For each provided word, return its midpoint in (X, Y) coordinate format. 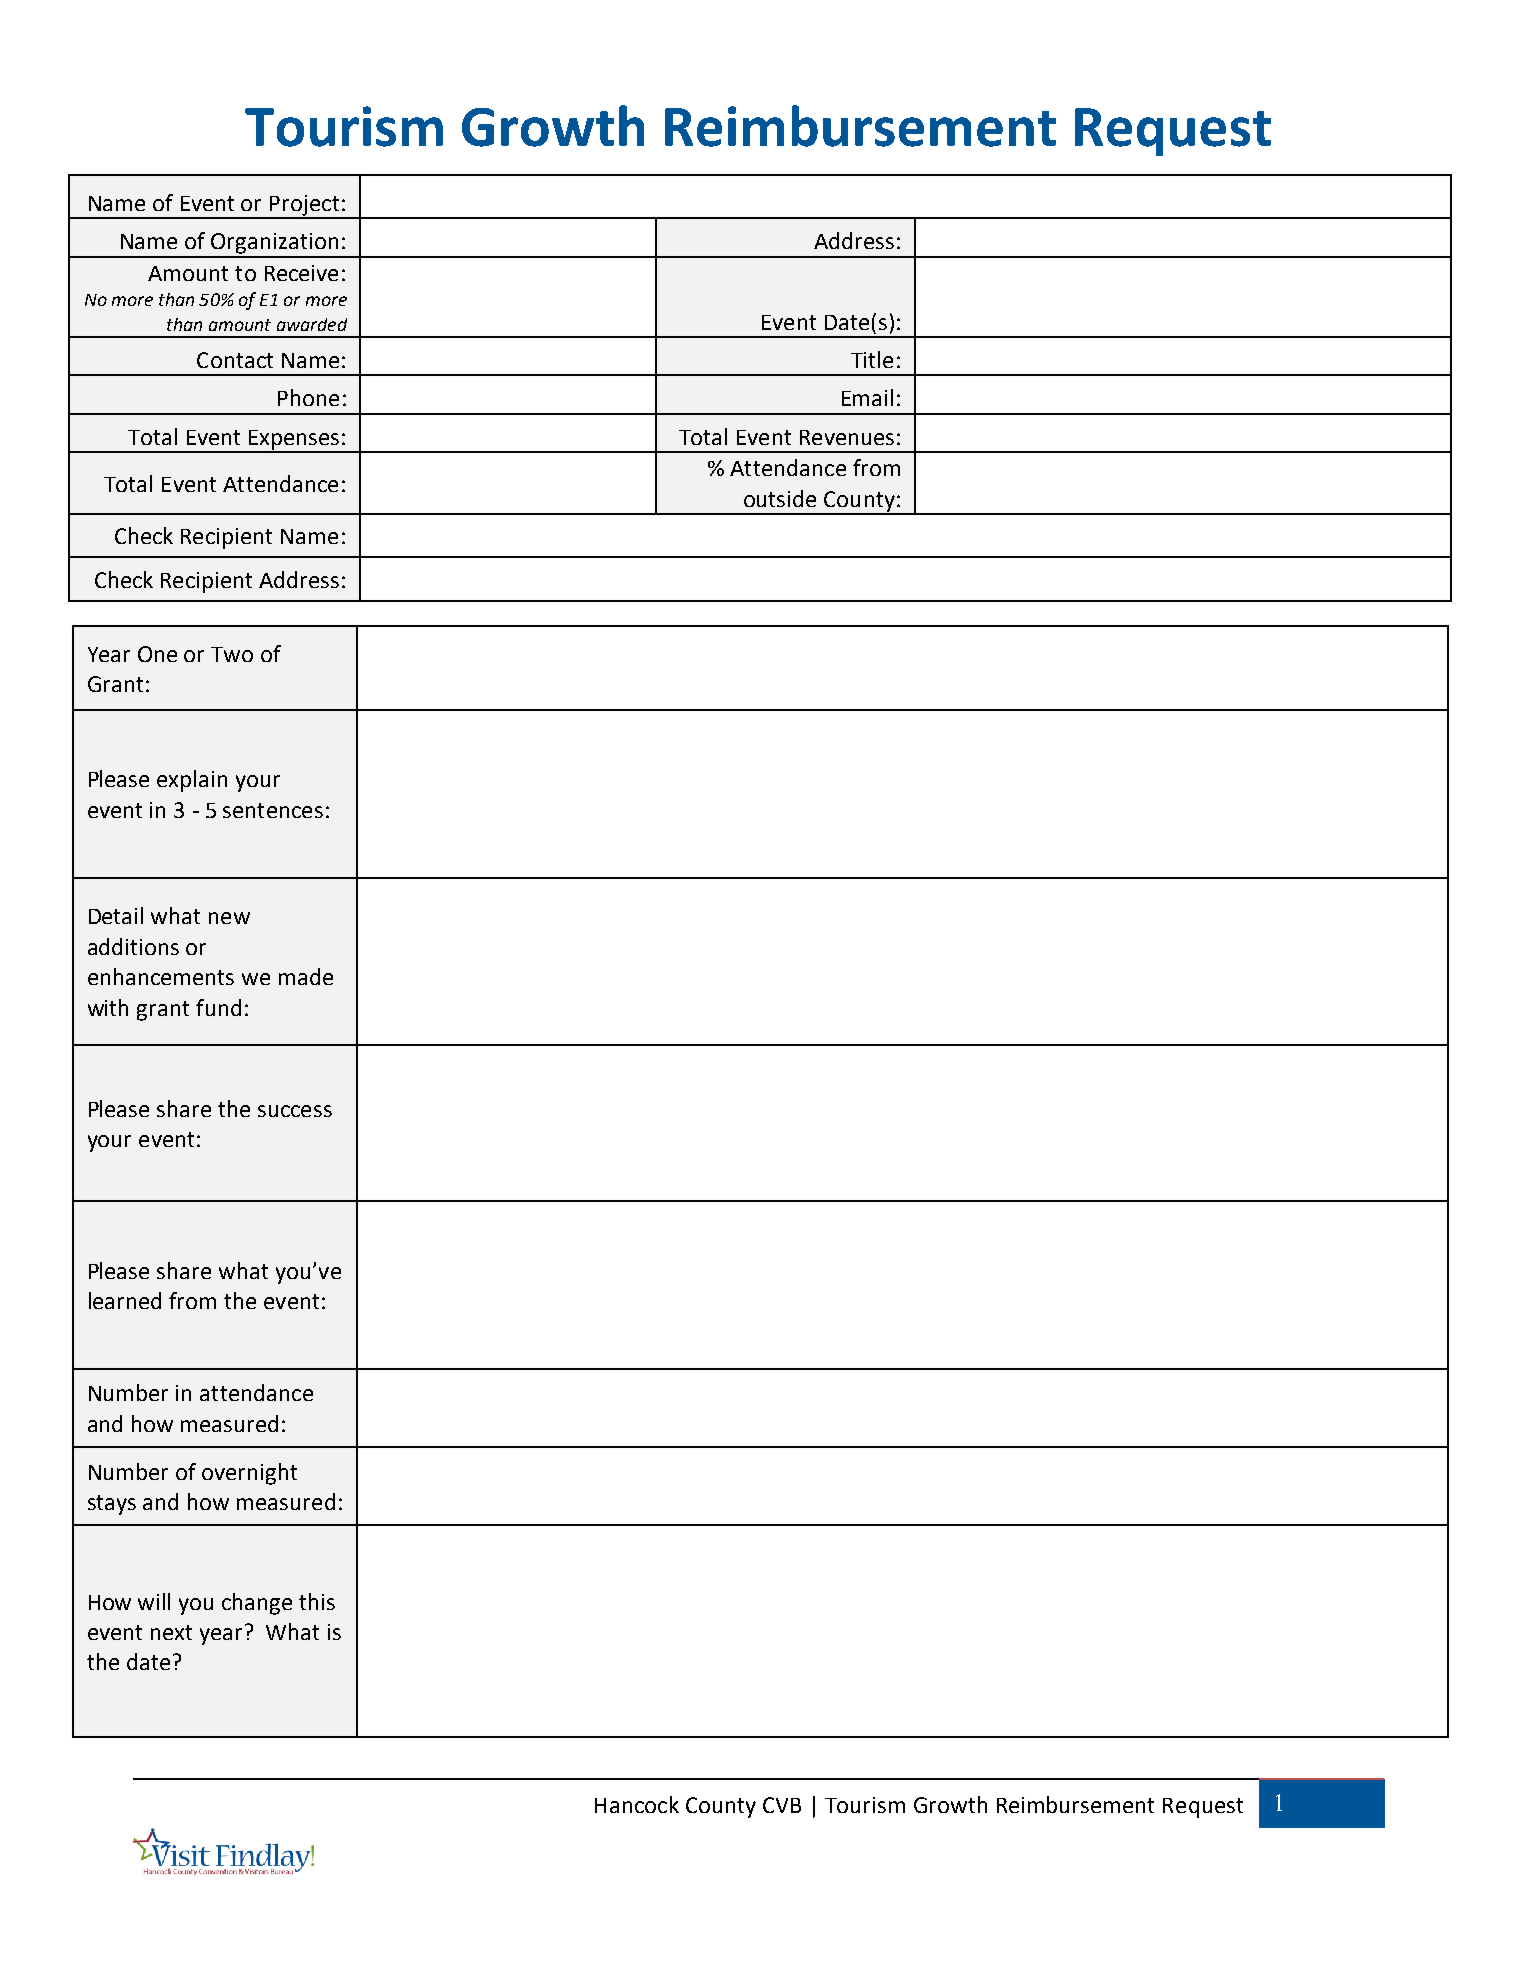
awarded (312, 324)
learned (125, 1300)
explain (192, 781)
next (171, 1632)
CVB (782, 1805)
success (295, 1111)
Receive (301, 273)
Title (872, 359)
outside (780, 498)
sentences (273, 810)
